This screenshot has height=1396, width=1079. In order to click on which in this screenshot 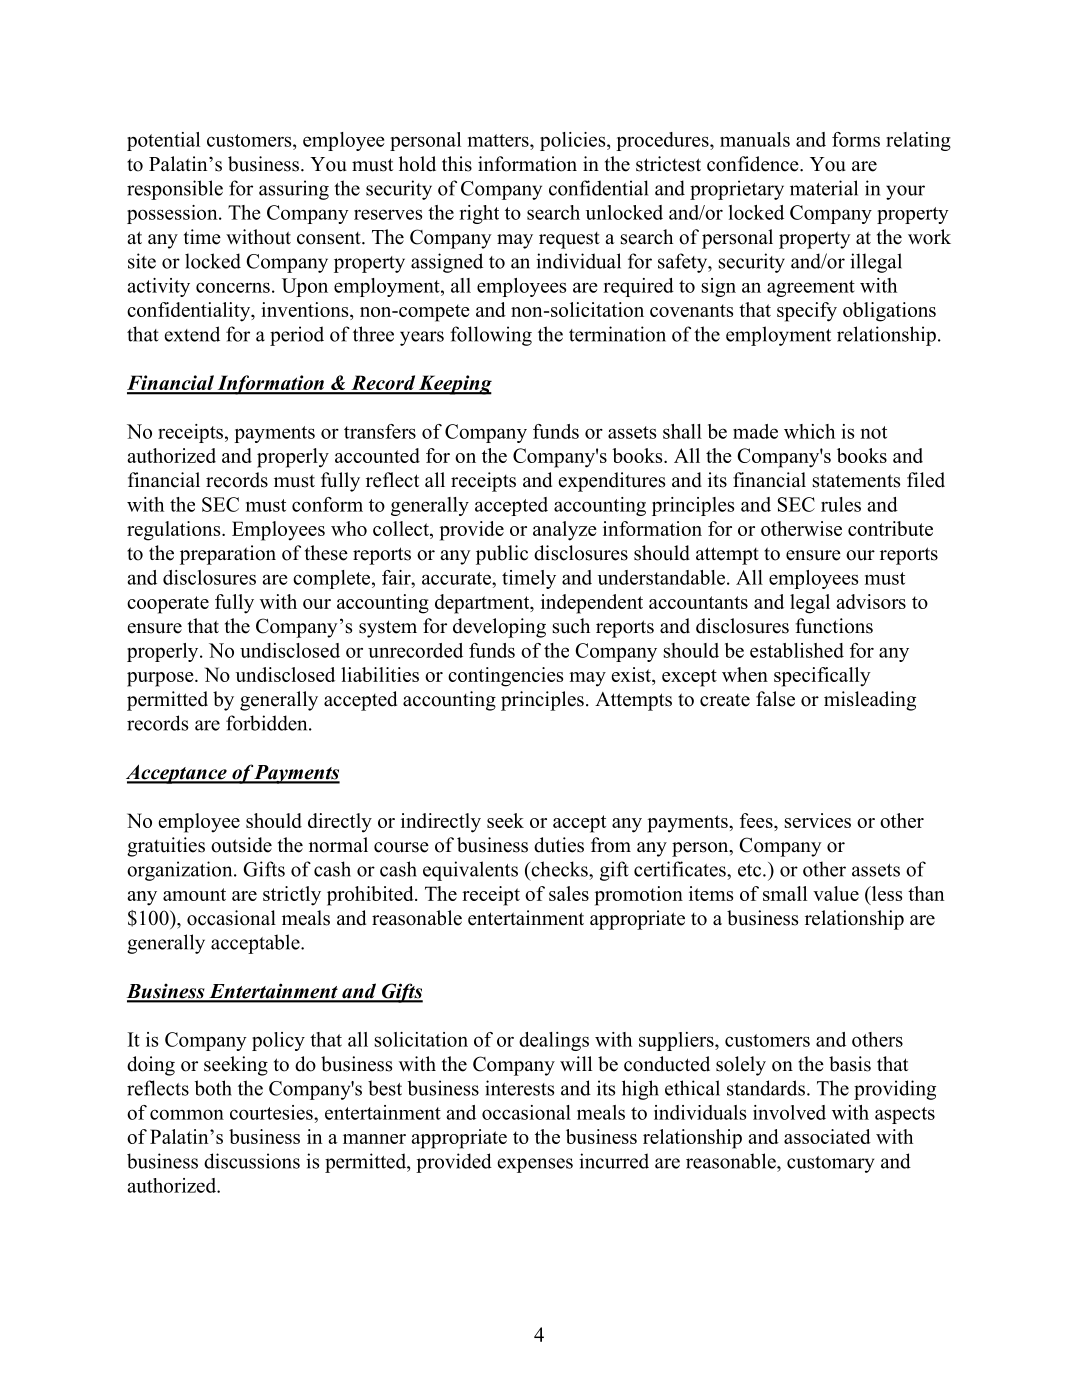, I will do `click(809, 431)`.
